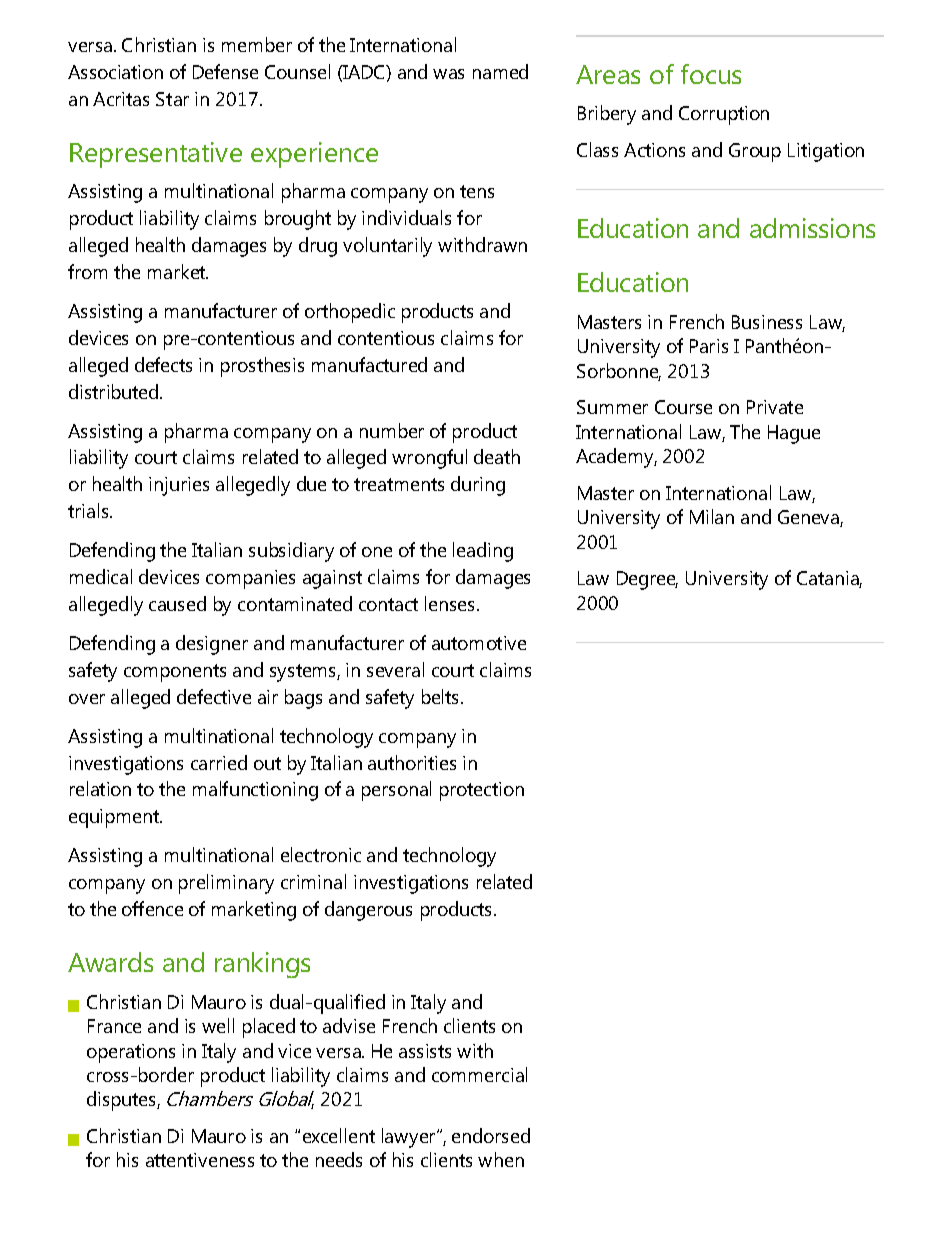  I want to click on injuries, so click(179, 486).
